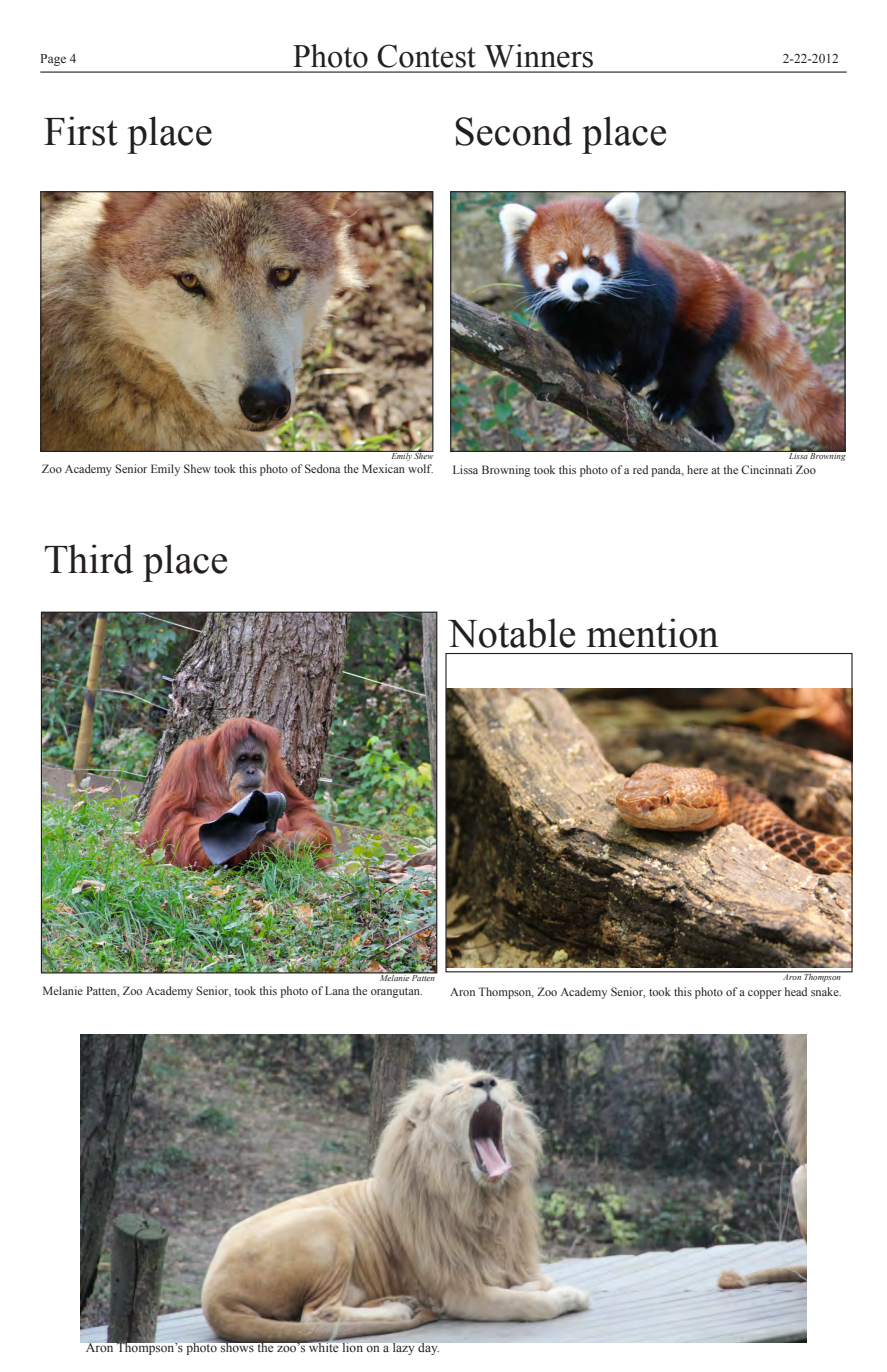  Describe the element at coordinates (81, 131) in the document. I see `First` at that location.
